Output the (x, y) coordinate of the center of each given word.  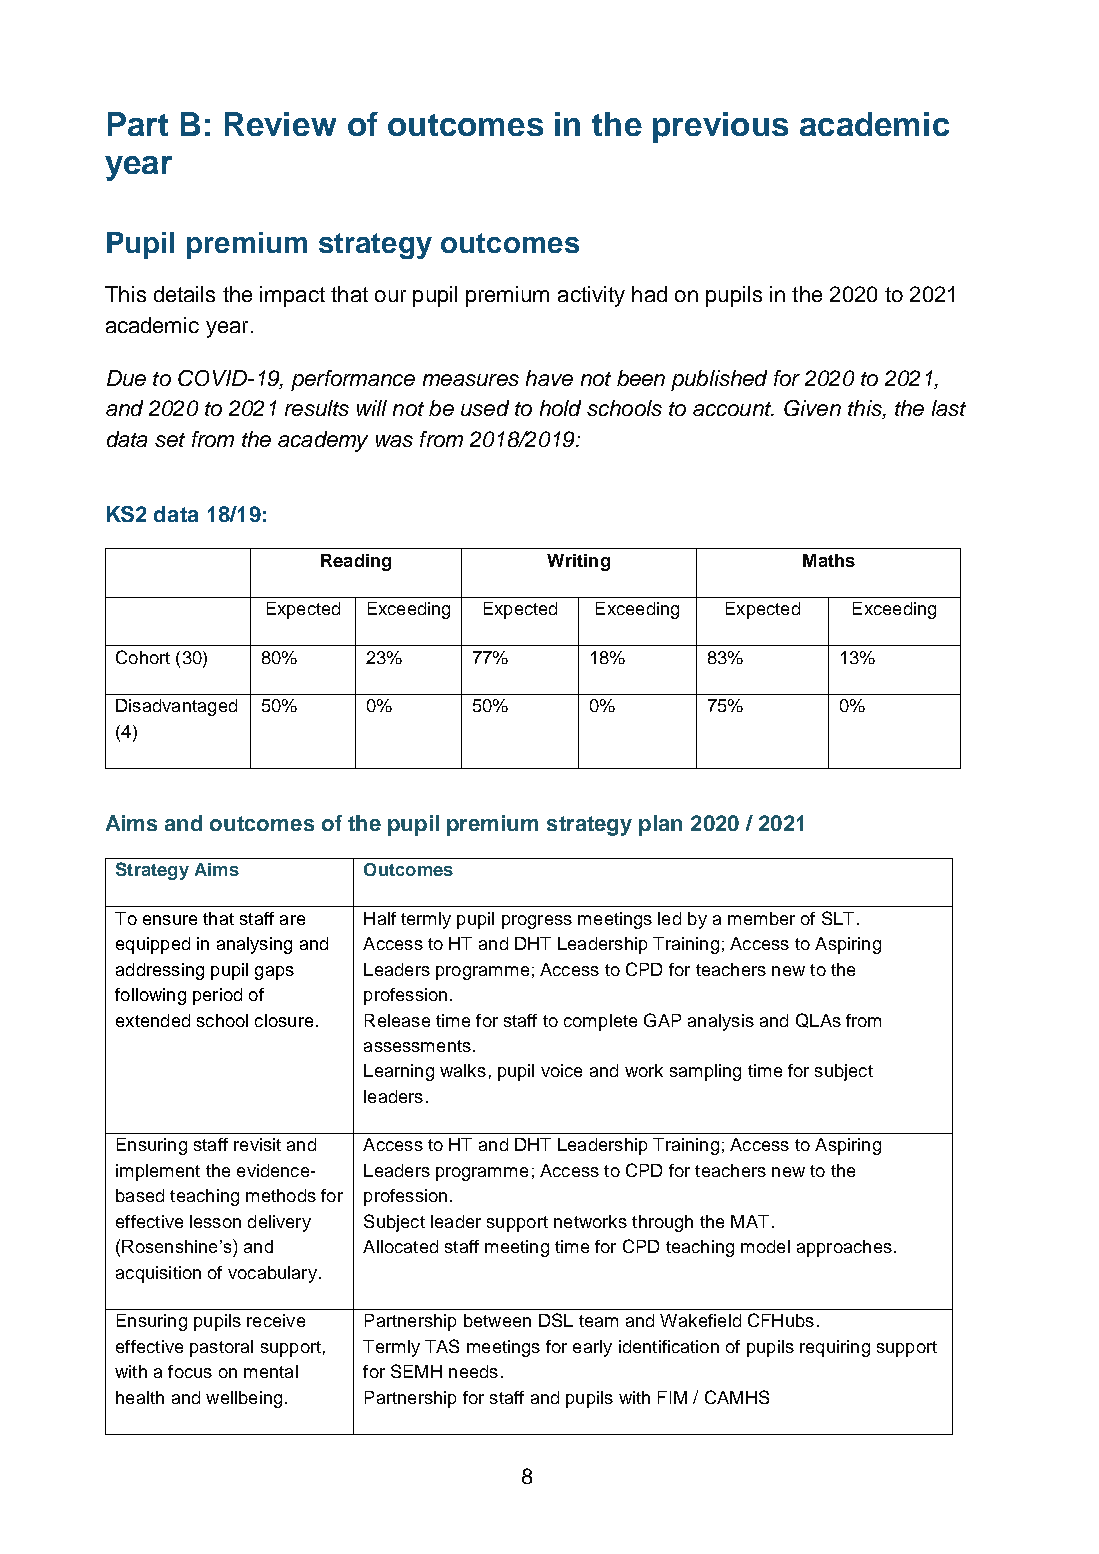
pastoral (221, 1348)
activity (591, 296)
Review (280, 124)
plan (660, 825)
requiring (835, 1348)
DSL (556, 1320)
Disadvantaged (176, 707)
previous (720, 127)
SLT (838, 918)
